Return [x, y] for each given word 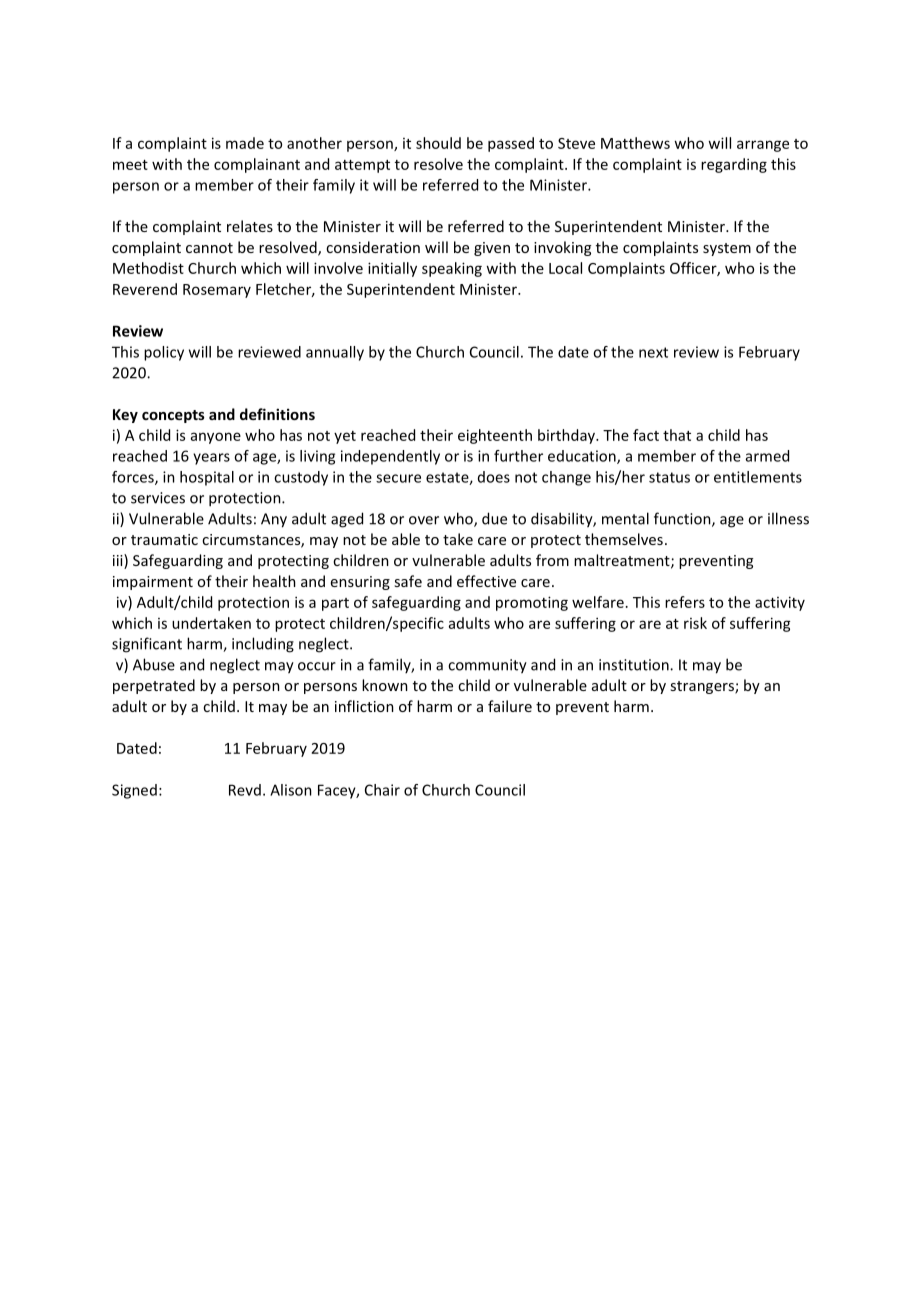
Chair [382, 790]
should [438, 143]
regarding [734, 165]
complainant [257, 165]
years [211, 459]
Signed [134, 791]
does [494, 477]
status [669, 477]
